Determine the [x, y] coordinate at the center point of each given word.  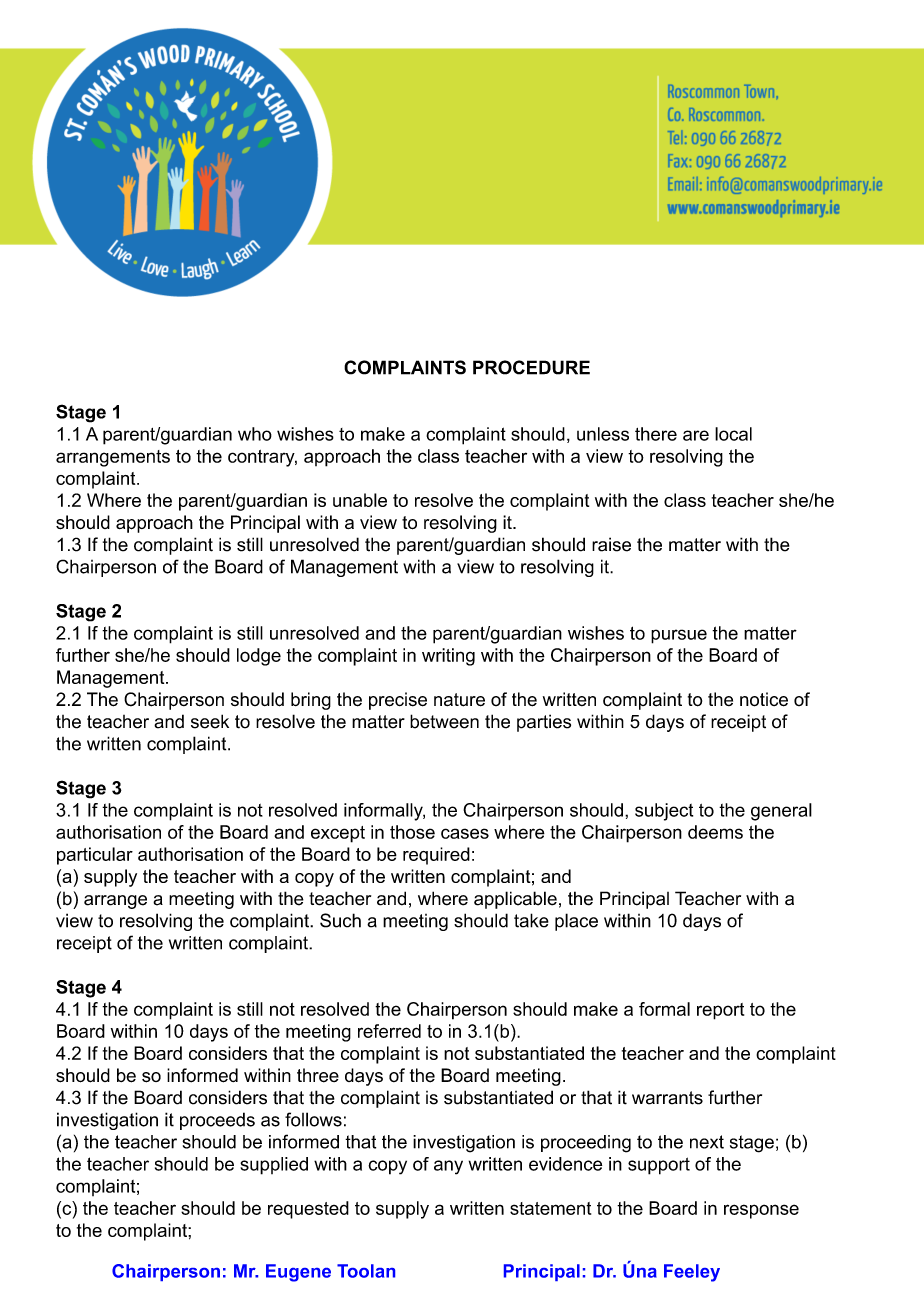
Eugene [298, 1273]
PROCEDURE [531, 367]
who [255, 434]
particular [95, 856]
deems [715, 832]
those [412, 832]
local [733, 434]
